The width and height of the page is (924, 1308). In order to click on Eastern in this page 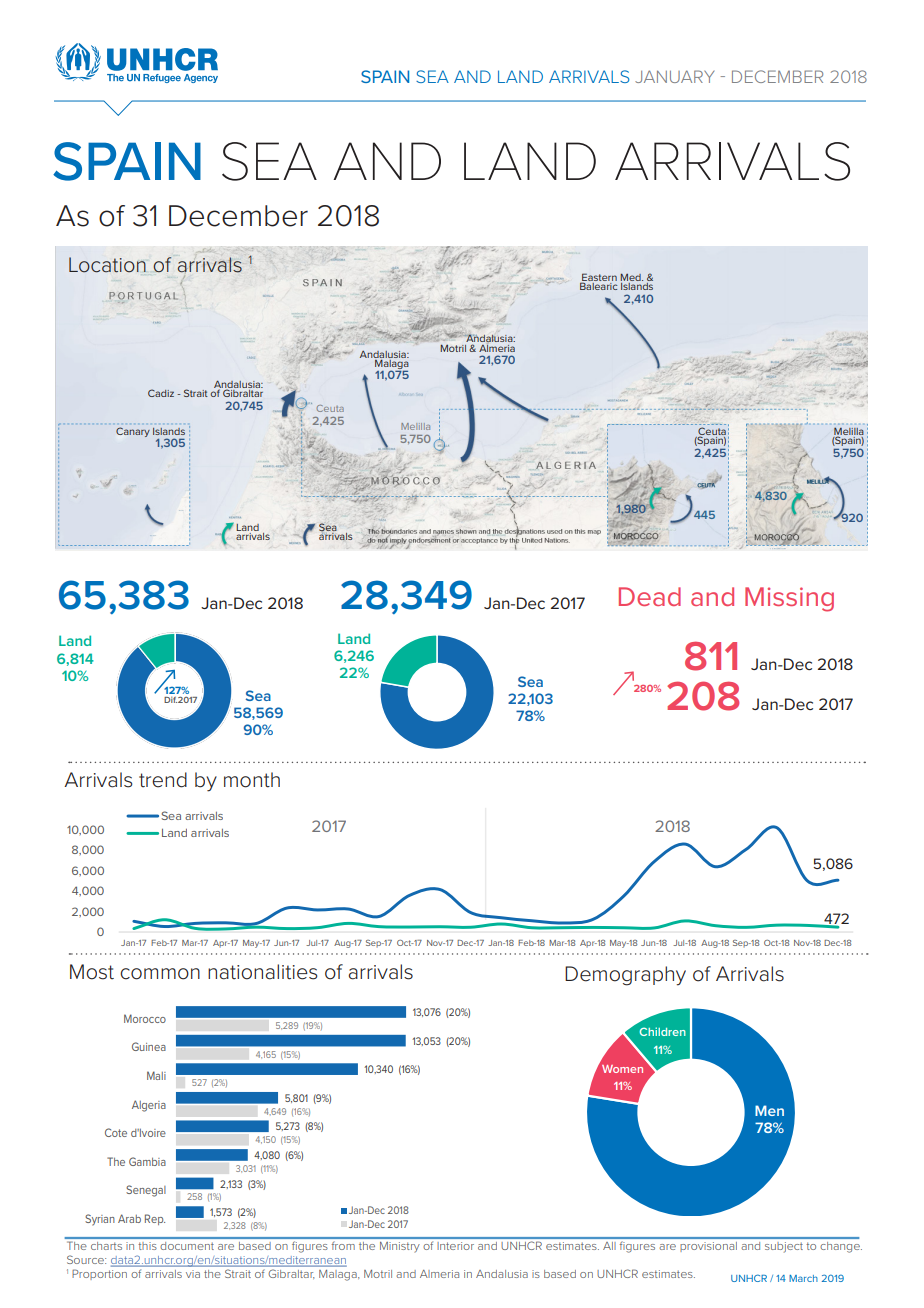, I will do `click(599, 278)`.
